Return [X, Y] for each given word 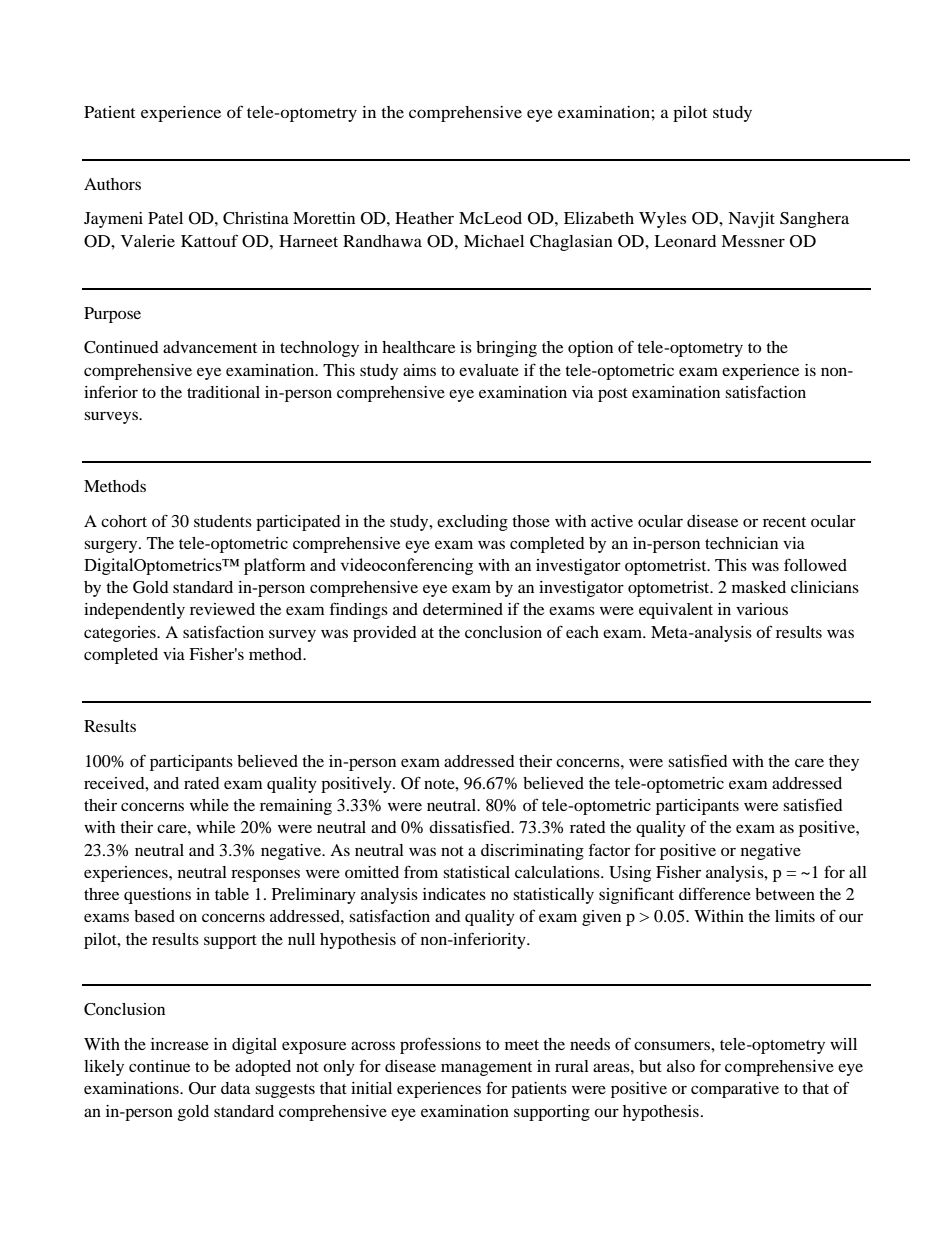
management [486, 1069]
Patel [165, 218]
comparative [735, 1090]
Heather [424, 218]
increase [180, 1044]
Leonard [685, 241]
